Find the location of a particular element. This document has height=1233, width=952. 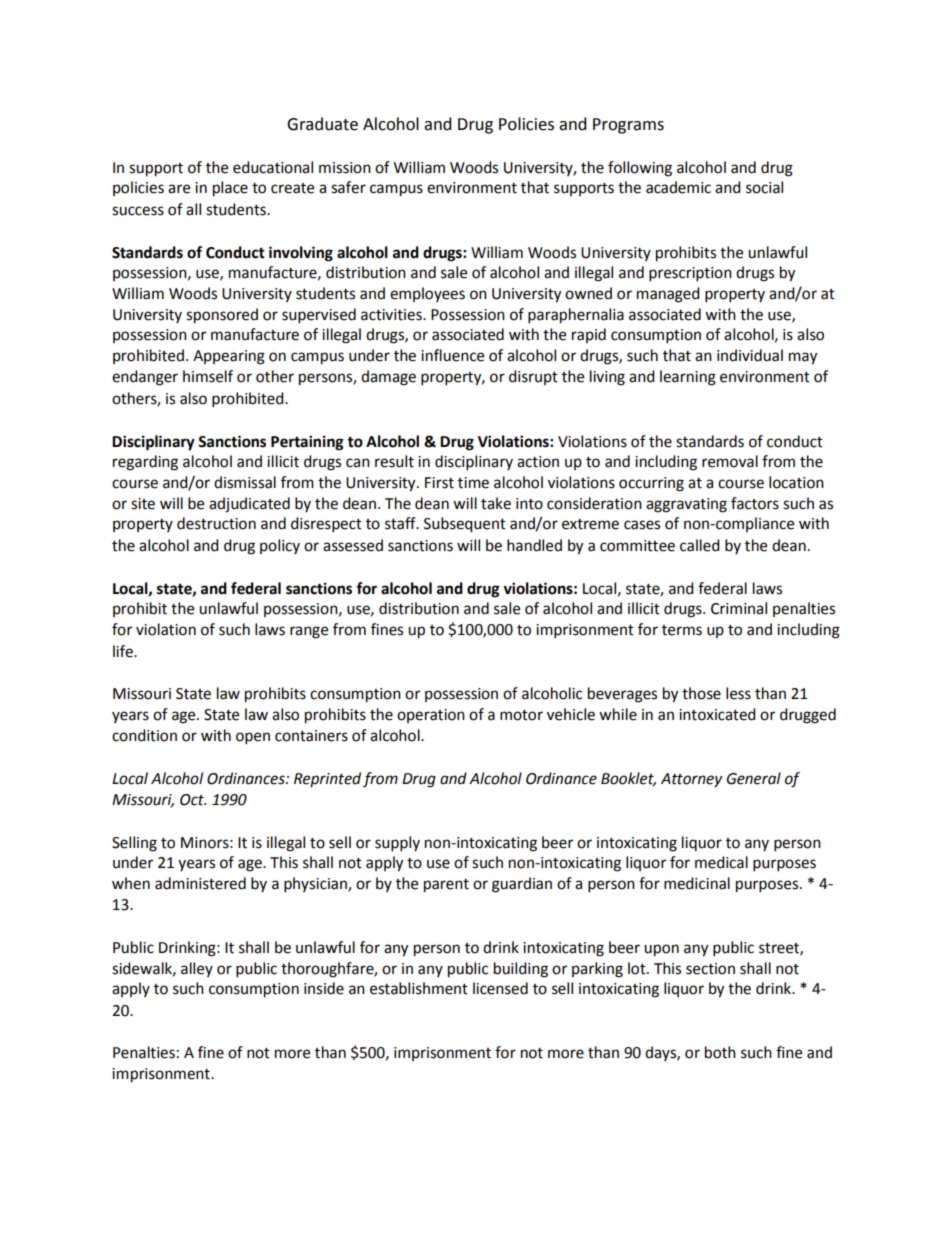

learning is located at coordinates (688, 378).
